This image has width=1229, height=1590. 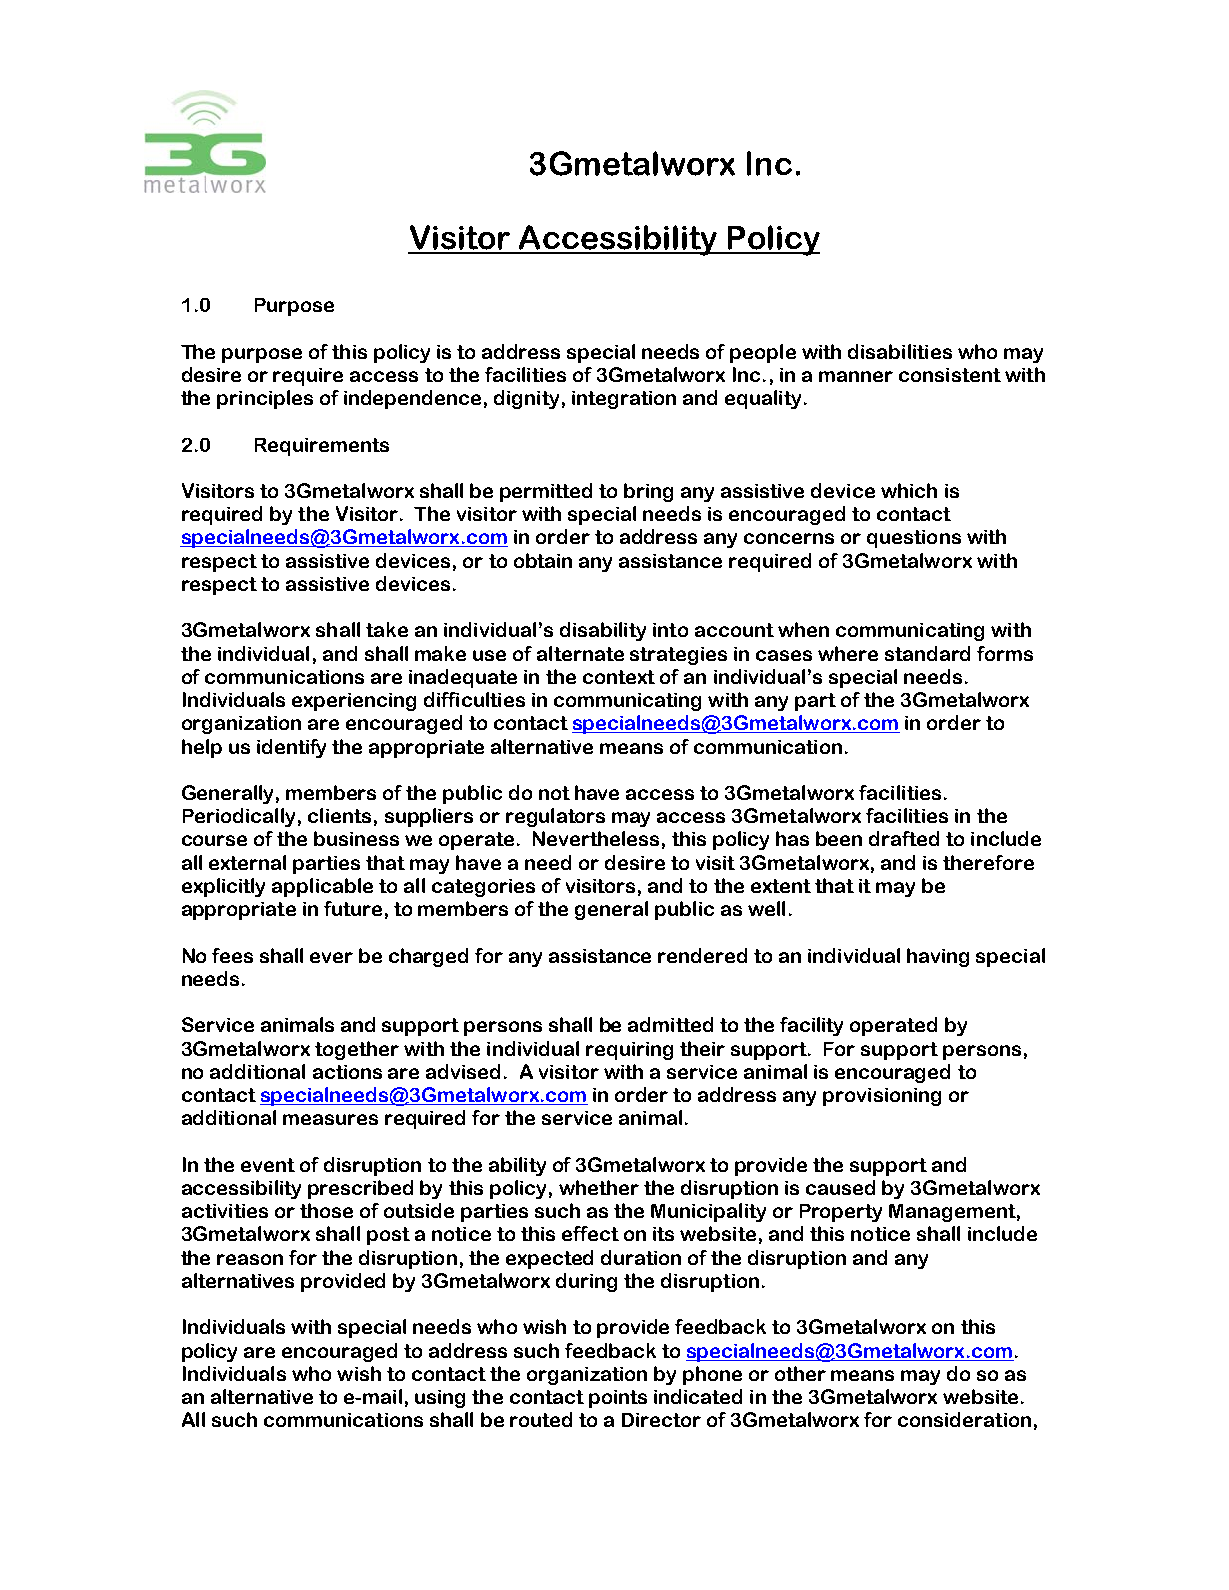 What do you see at coordinates (964, 1419) in the image?
I see `consideration` at bounding box center [964, 1419].
